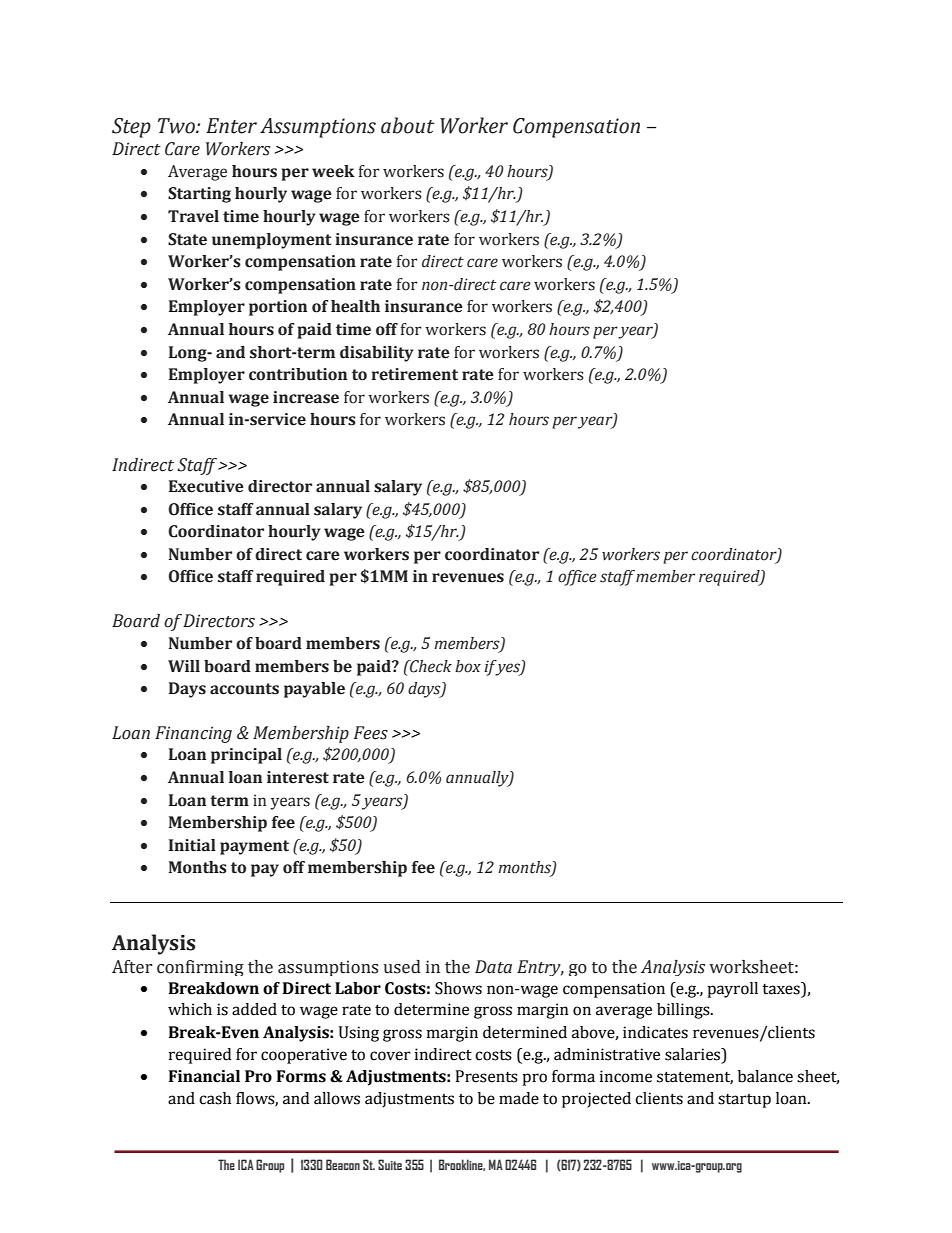 The width and height of the document is (952, 1233). Describe the element at coordinates (333, 171) in the document. I see `week` at that location.
